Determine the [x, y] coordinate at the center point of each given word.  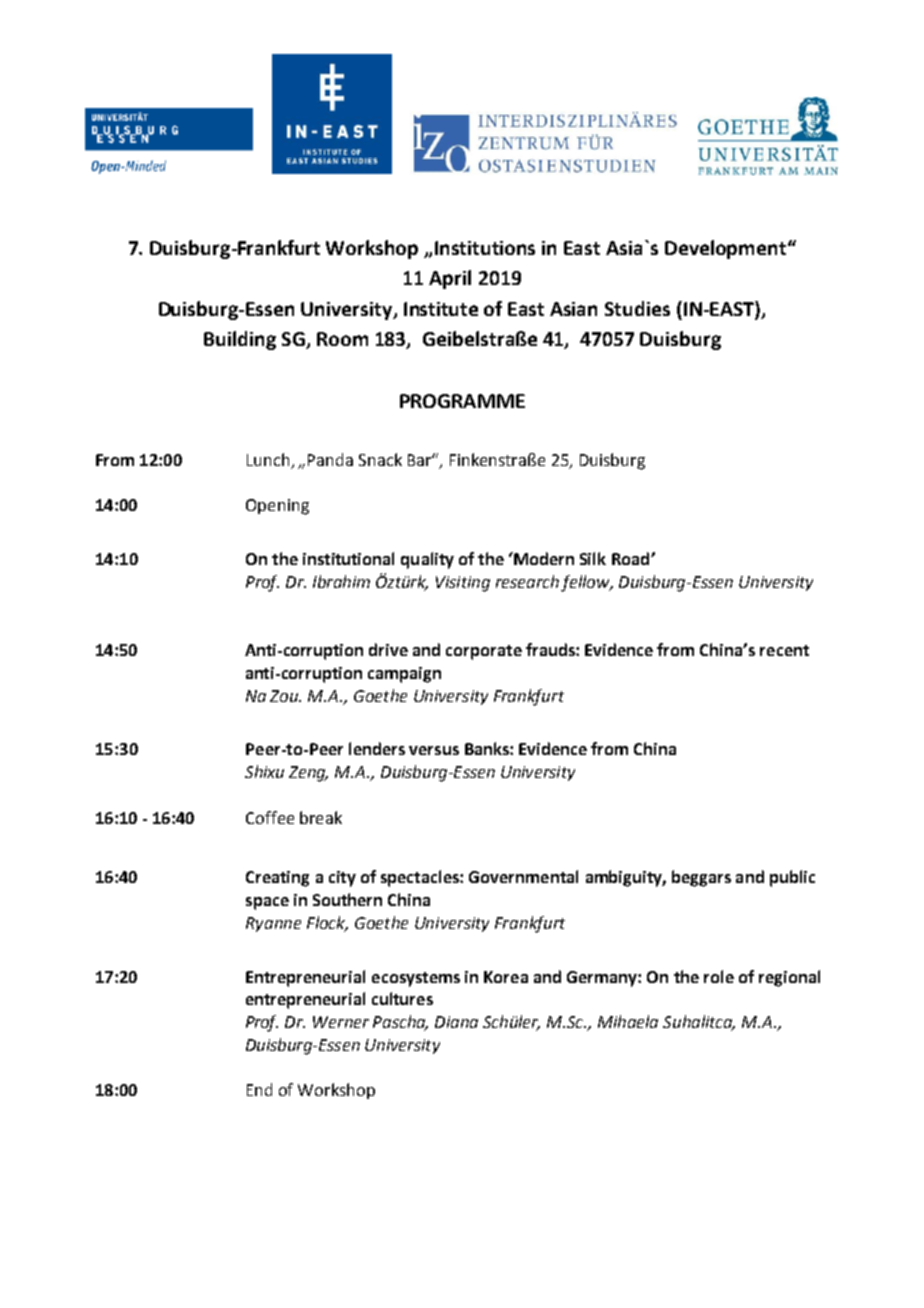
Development [727, 249]
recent [784, 650]
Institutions [485, 248]
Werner [341, 1022]
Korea [506, 977]
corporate [484, 652]
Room [342, 339]
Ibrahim [341, 581]
